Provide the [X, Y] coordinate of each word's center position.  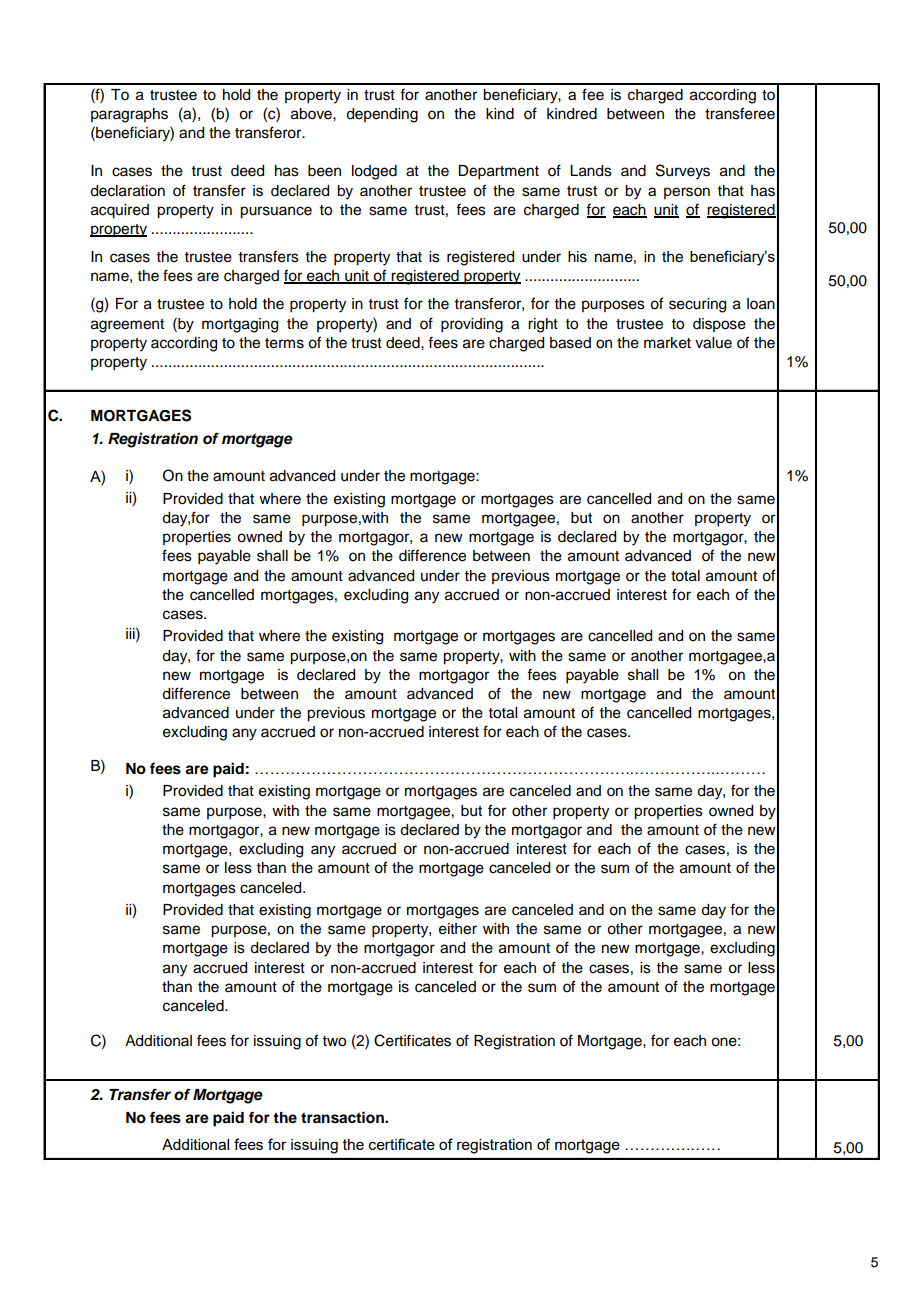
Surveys [683, 172]
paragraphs [129, 115]
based [570, 343]
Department [498, 172]
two [334, 1041]
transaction [343, 1117]
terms [284, 343]
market [667, 343]
